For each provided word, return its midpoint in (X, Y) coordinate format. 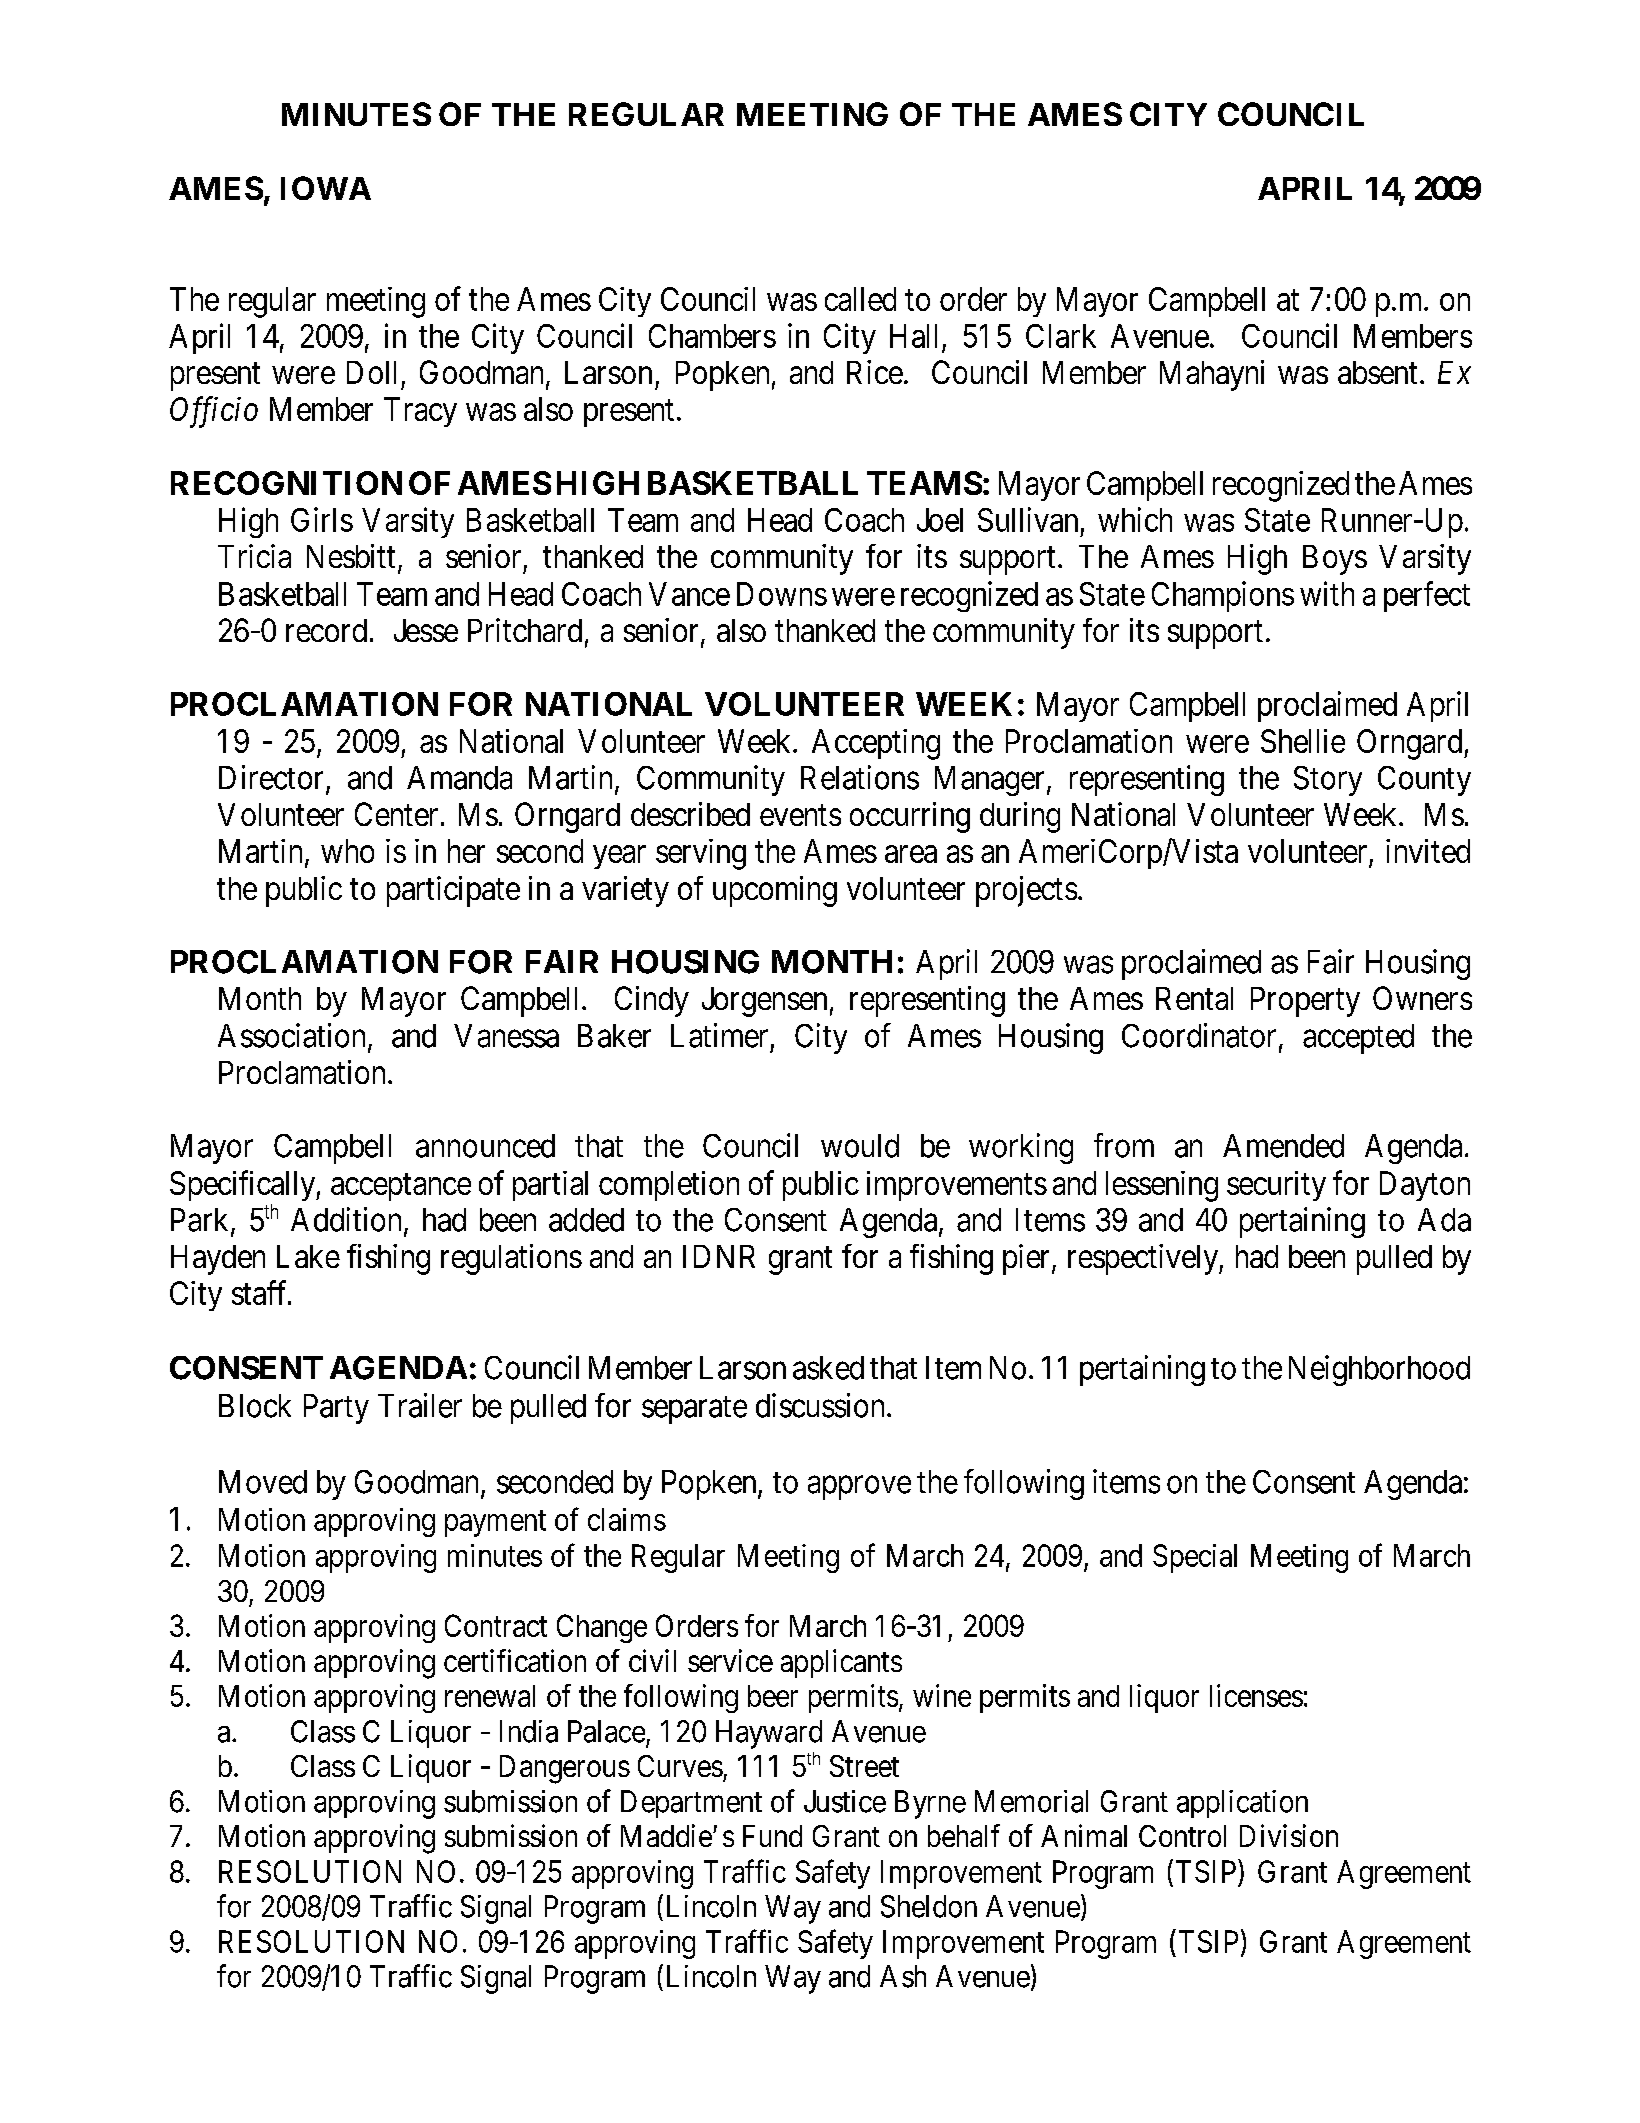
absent (1377, 372)
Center (396, 814)
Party (336, 1409)
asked (828, 1368)
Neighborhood (1379, 1370)
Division (1289, 1835)
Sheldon (929, 1906)
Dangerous (565, 1769)
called (860, 299)
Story (1328, 781)
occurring (910, 817)
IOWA (326, 188)
